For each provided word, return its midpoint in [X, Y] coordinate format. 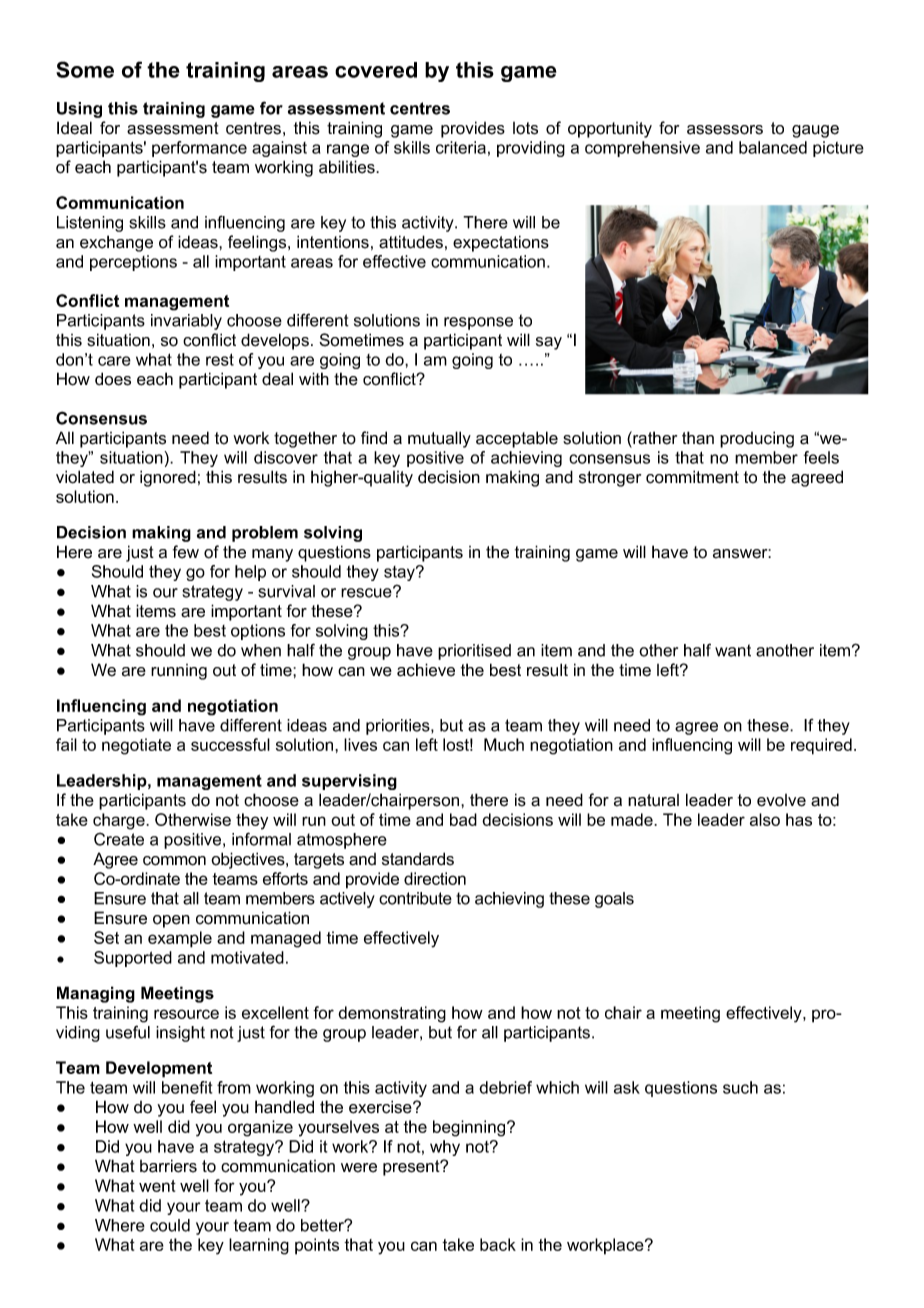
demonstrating [392, 1014]
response [478, 323]
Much [504, 744]
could [170, 1225]
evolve [781, 800]
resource [186, 1014]
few [186, 552]
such [740, 1087]
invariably [186, 322]
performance [199, 149]
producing [757, 439]
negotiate [136, 746]
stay [400, 573]
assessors [725, 130]
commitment [692, 477]
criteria [461, 147]
